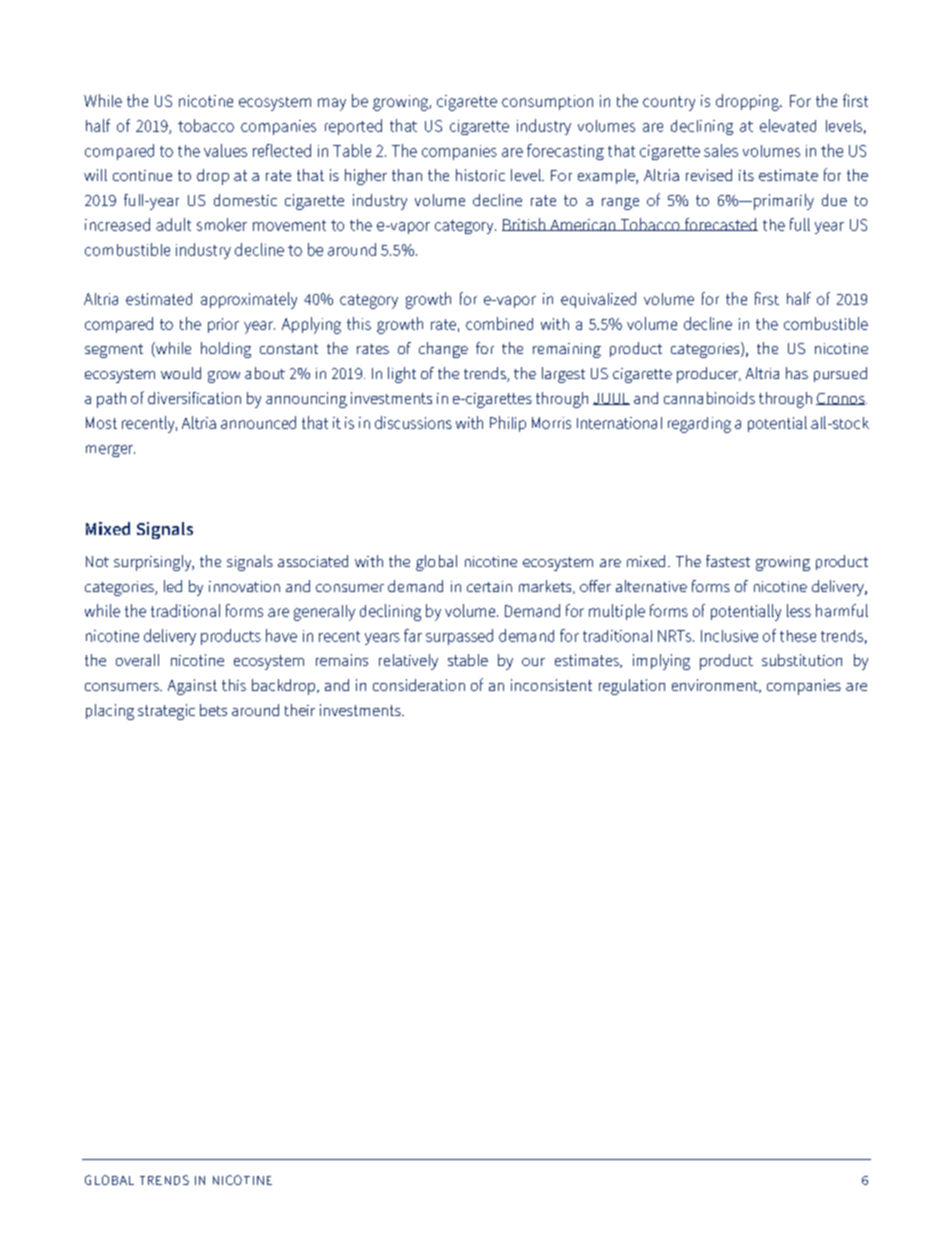  I want to click on consideration, so click(419, 685).
